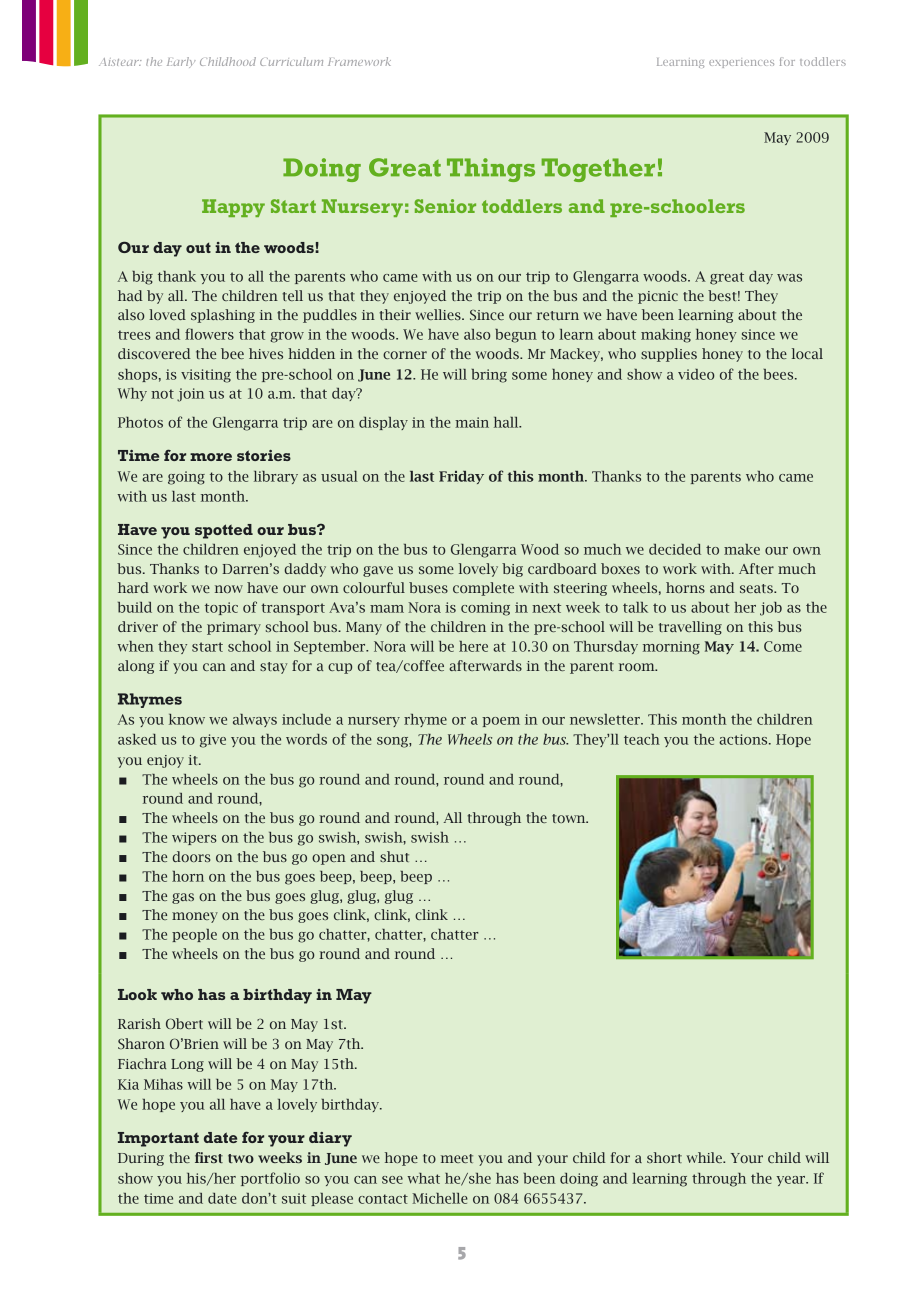  What do you see at coordinates (394, 856) in the page?
I see `shut` at bounding box center [394, 856].
